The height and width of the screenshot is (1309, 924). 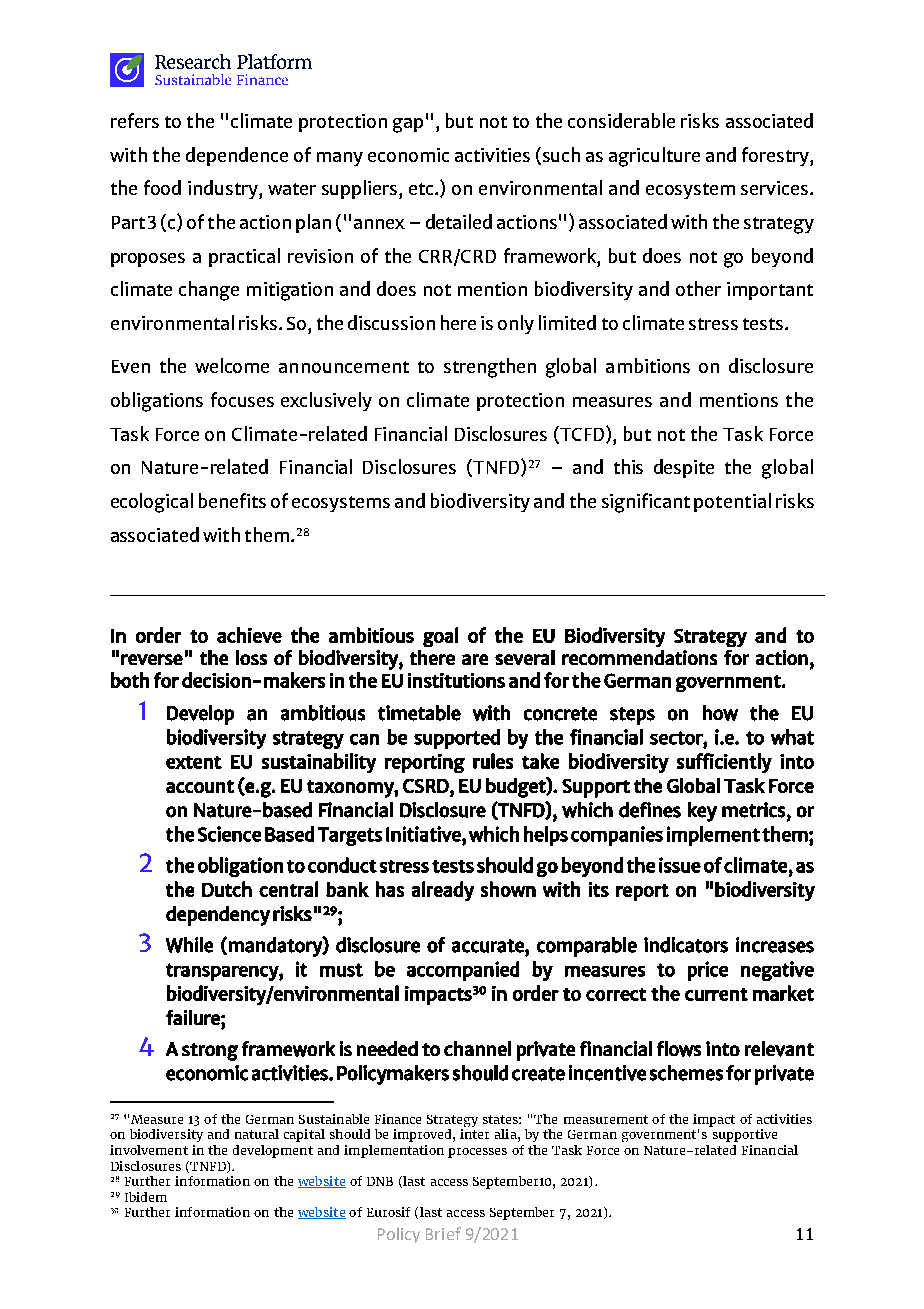 I want to click on dependence, so click(x=237, y=156).
